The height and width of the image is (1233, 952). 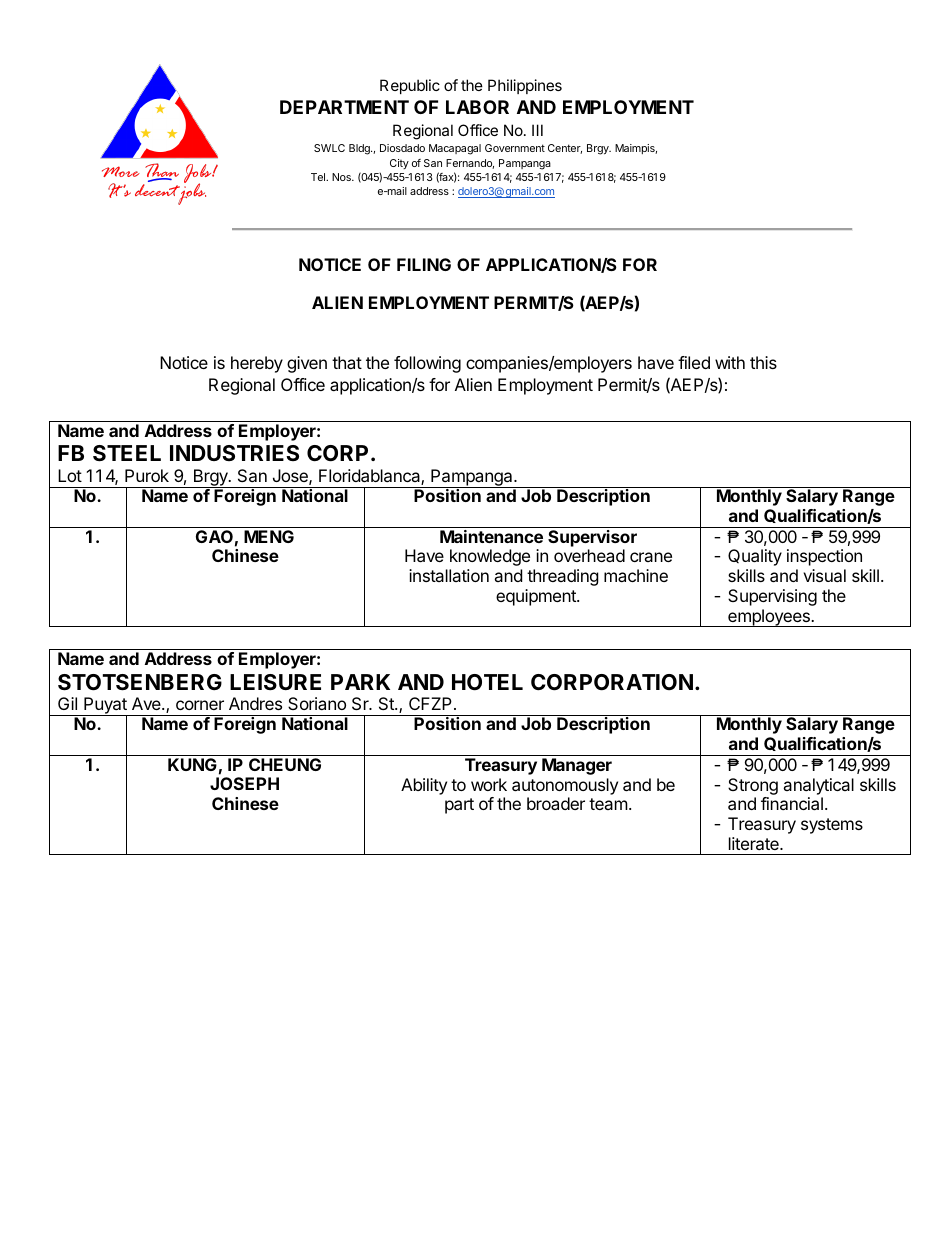 I want to click on installation, so click(x=449, y=575).
